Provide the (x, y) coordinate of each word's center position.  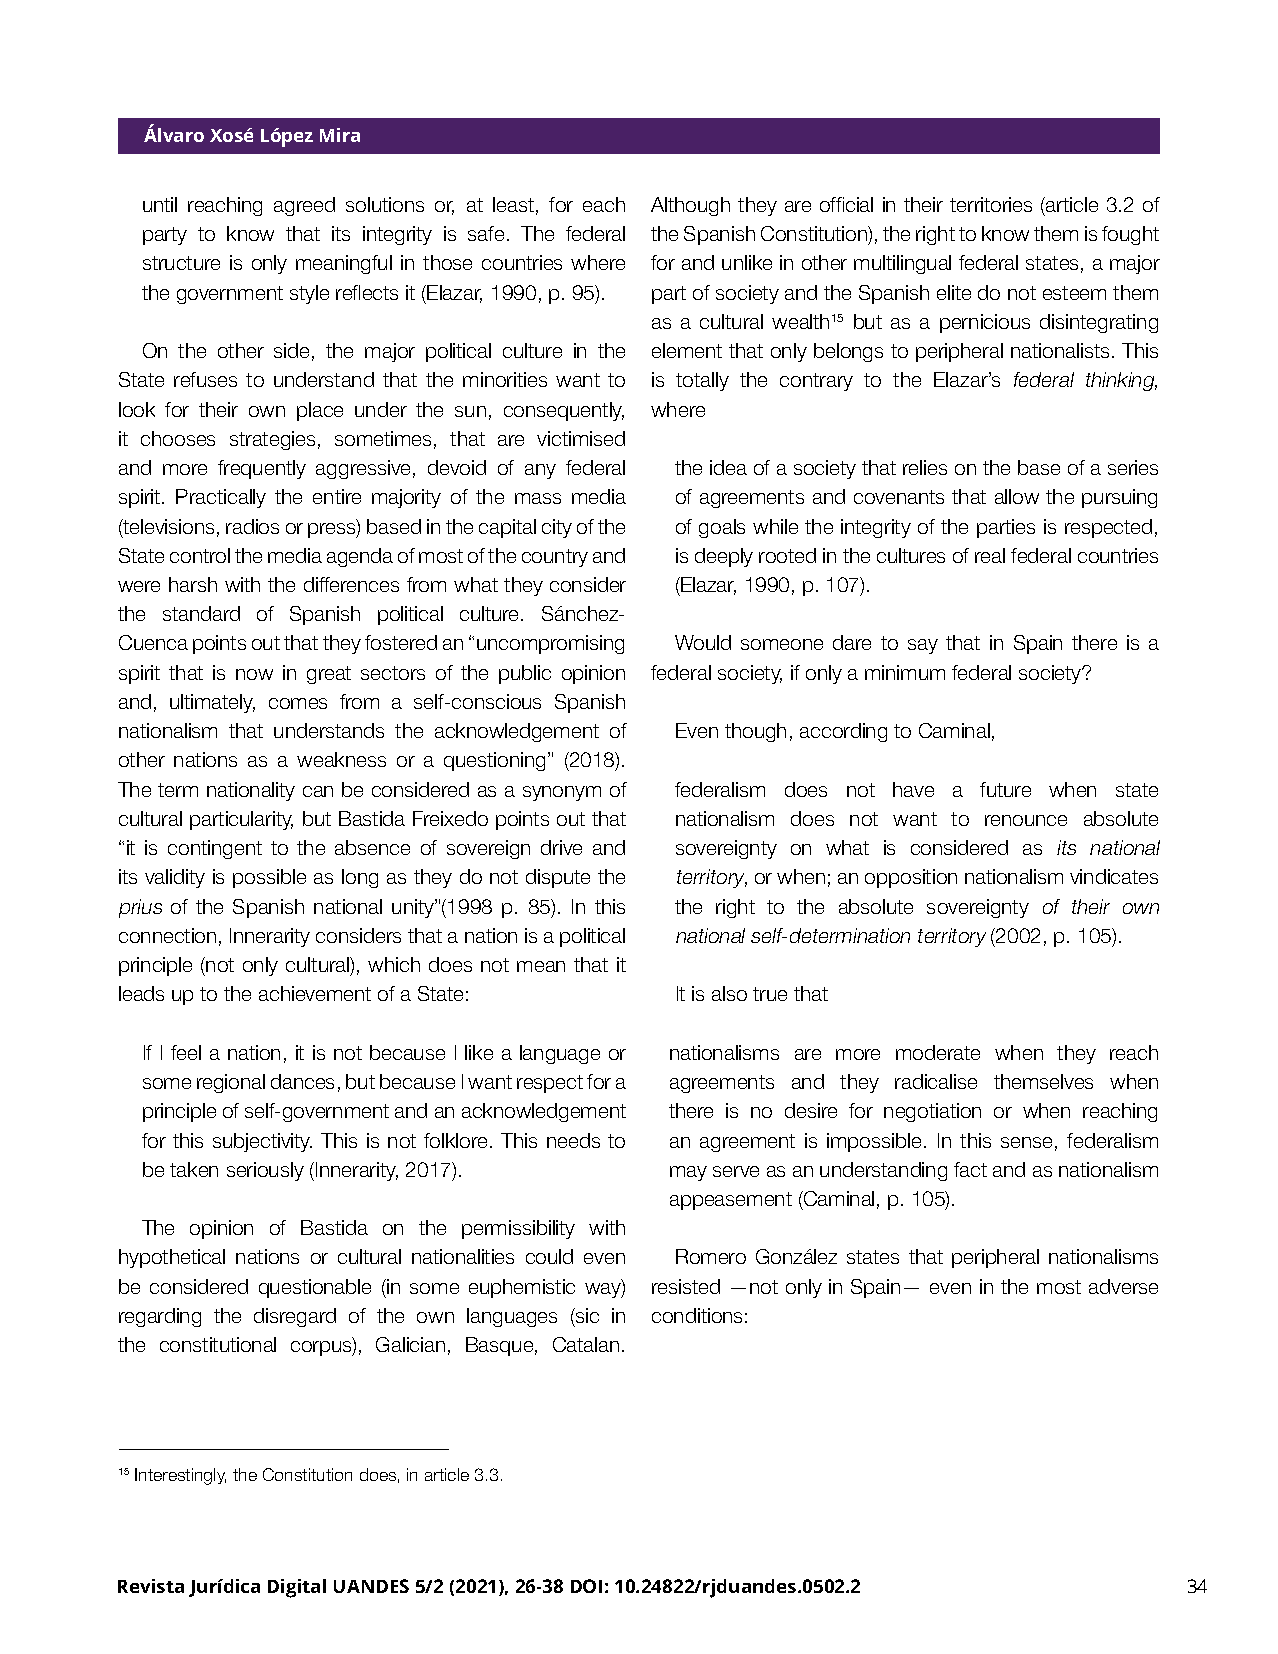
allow (1017, 496)
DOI (586, 1586)
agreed (304, 206)
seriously (265, 1171)
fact (970, 1169)
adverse (1123, 1286)
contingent (215, 849)
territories (991, 204)
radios (252, 526)
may (688, 1173)
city (557, 528)
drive (561, 847)
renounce (1026, 820)
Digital (297, 1588)
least (513, 204)
